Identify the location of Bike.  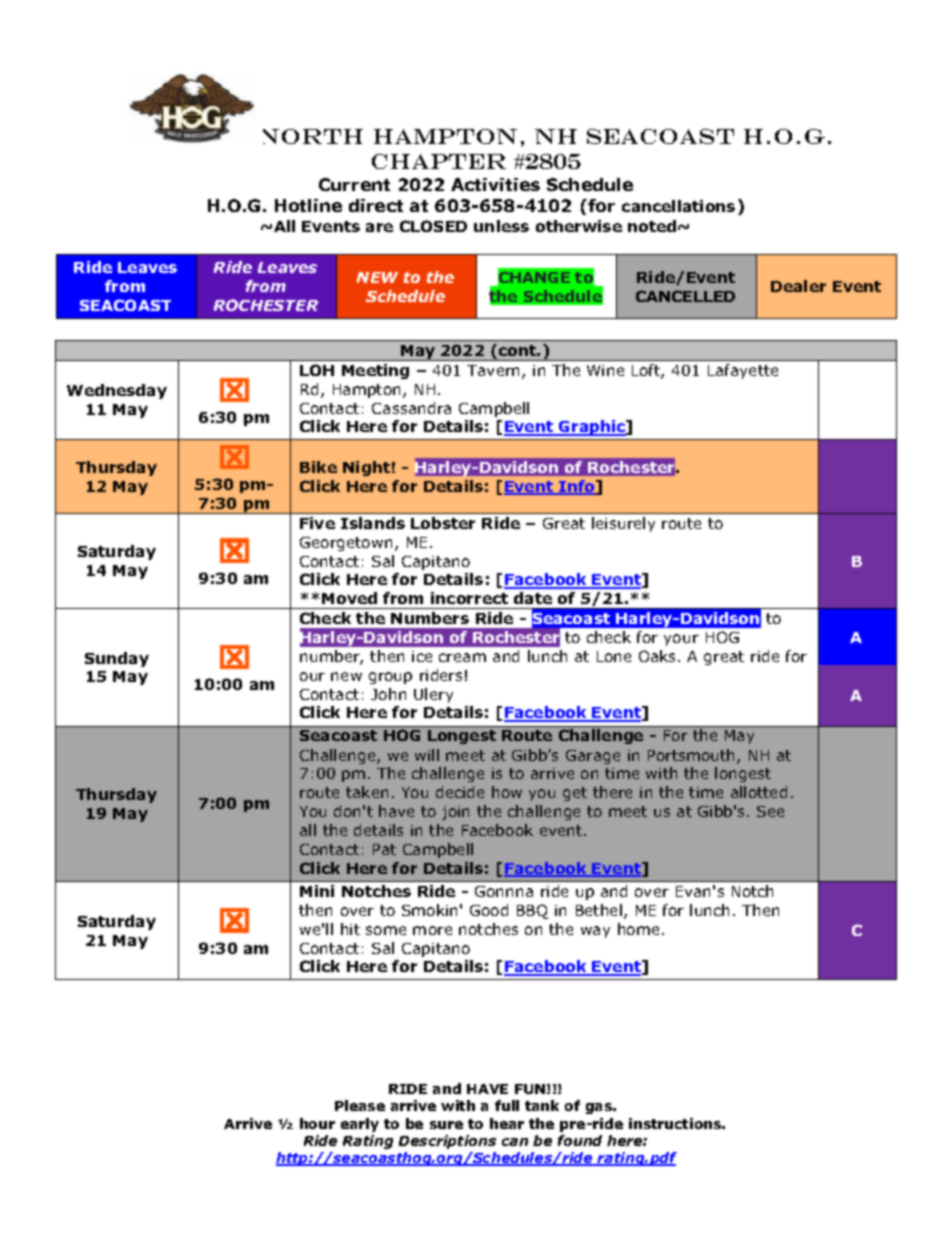
(318, 467).
